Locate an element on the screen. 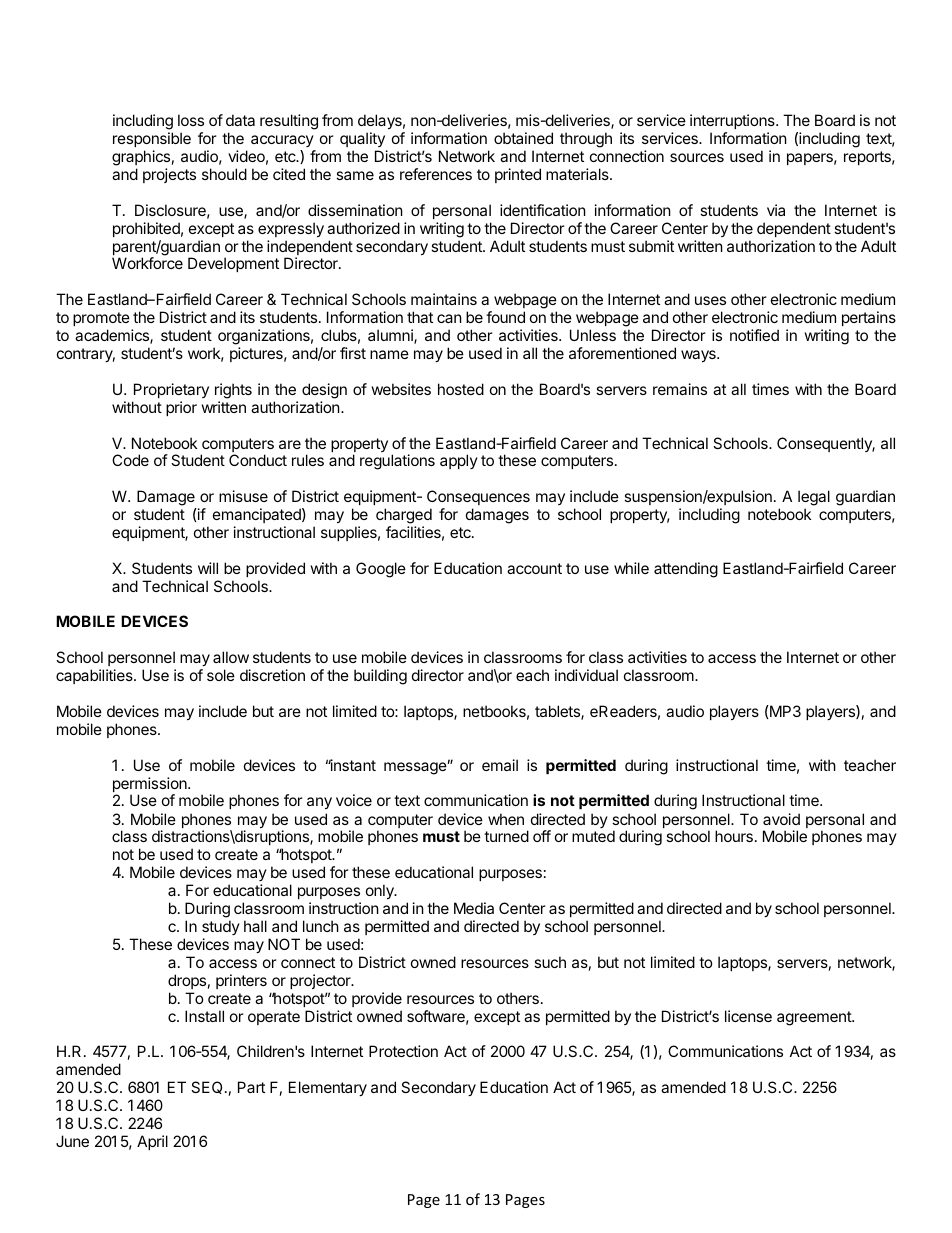 The image size is (952, 1233). Protection is located at coordinates (403, 1051).
